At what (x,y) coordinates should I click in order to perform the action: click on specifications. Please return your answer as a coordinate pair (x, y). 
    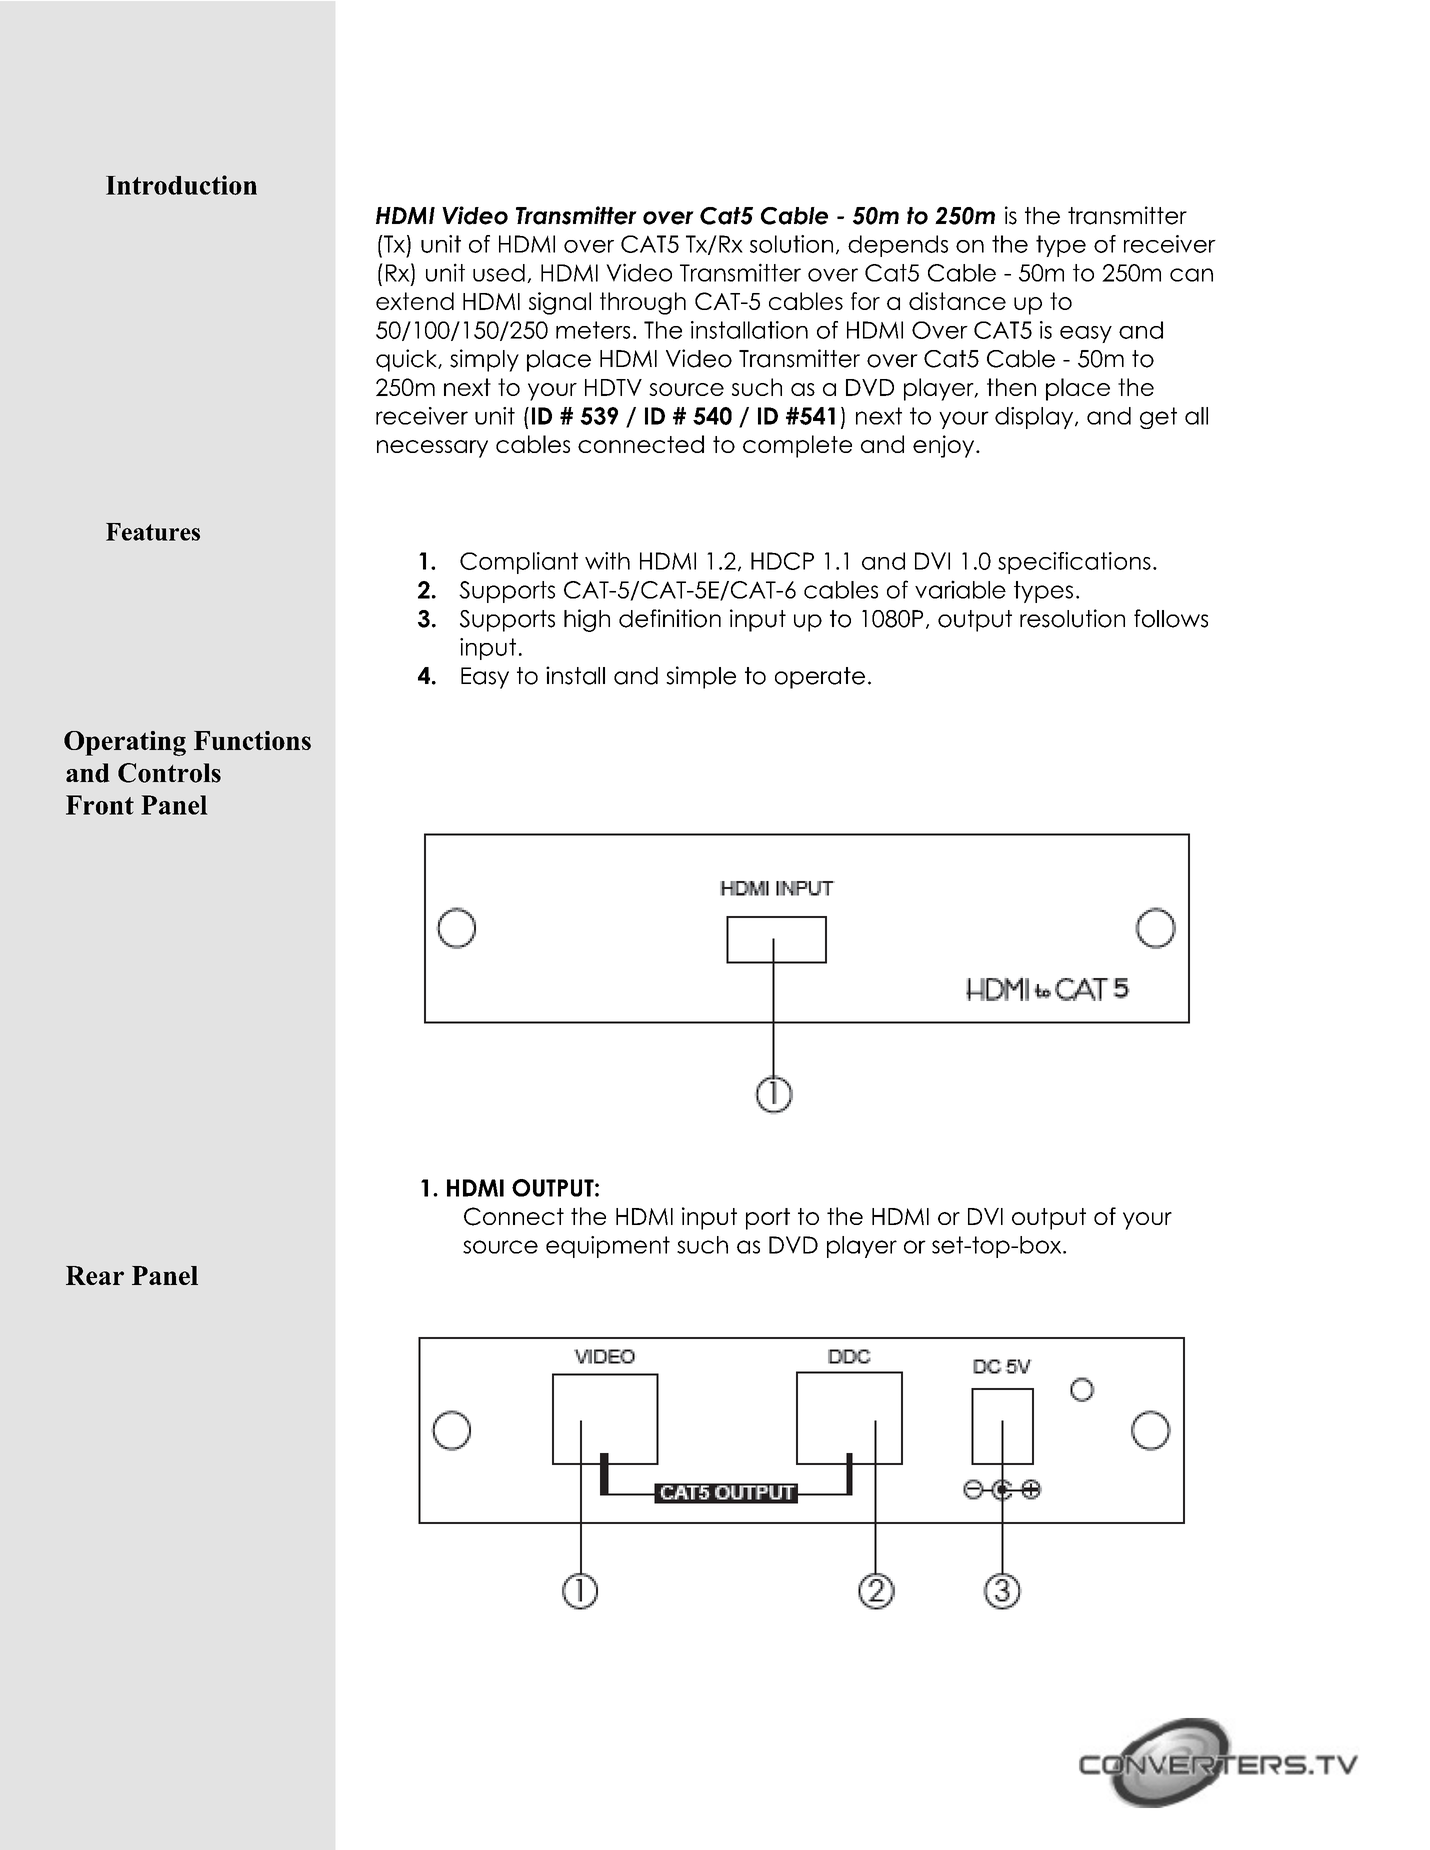
    Looking at the image, I should click on (1074, 563).
